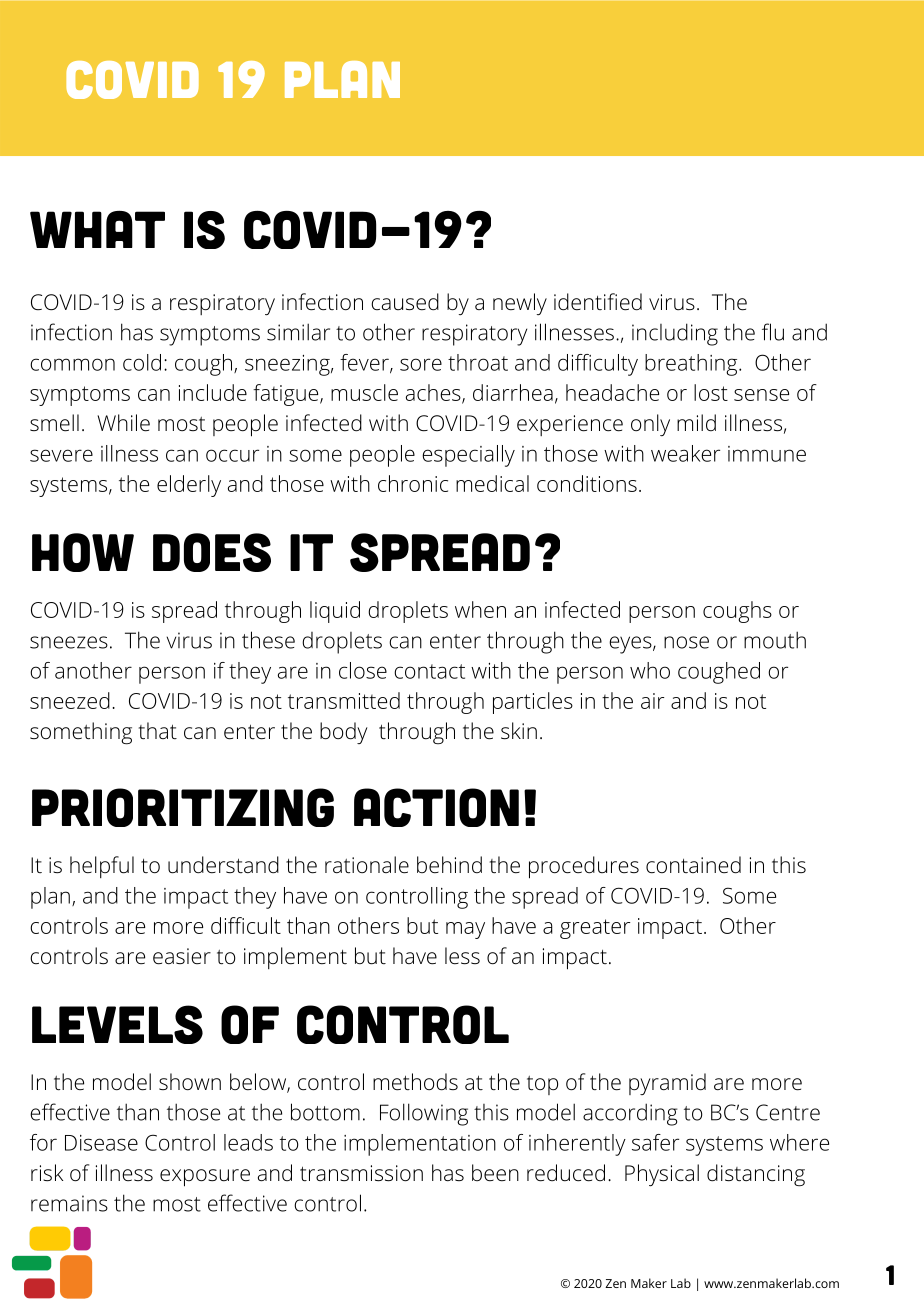  Describe the element at coordinates (101, 1143) in the page. I see `Disease` at that location.
